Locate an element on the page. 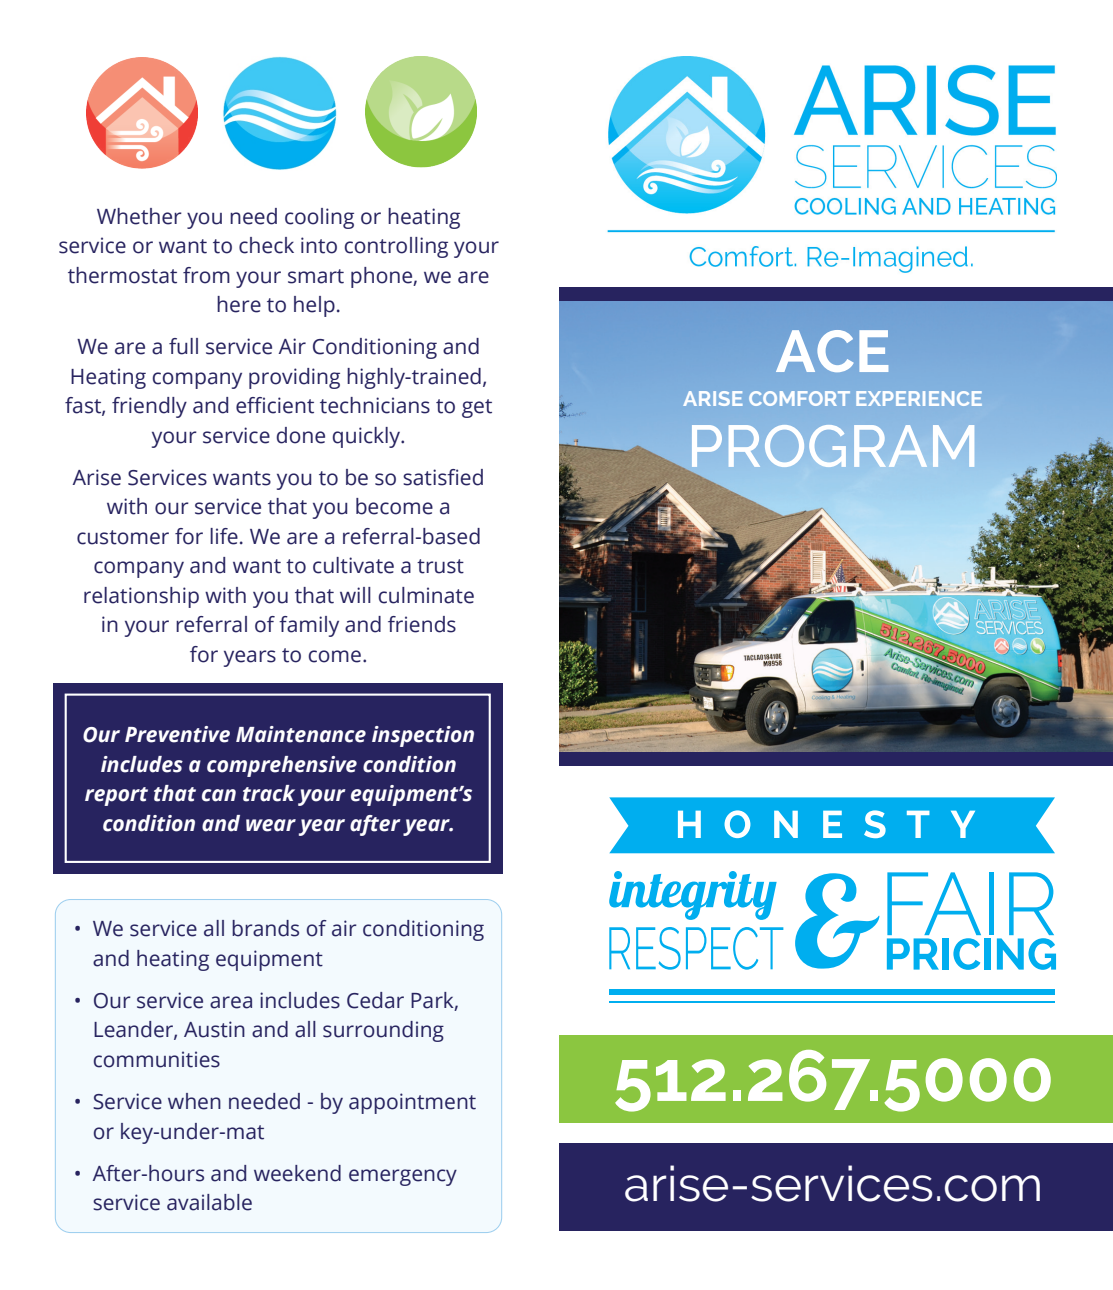  controlling is located at coordinates (396, 247).
